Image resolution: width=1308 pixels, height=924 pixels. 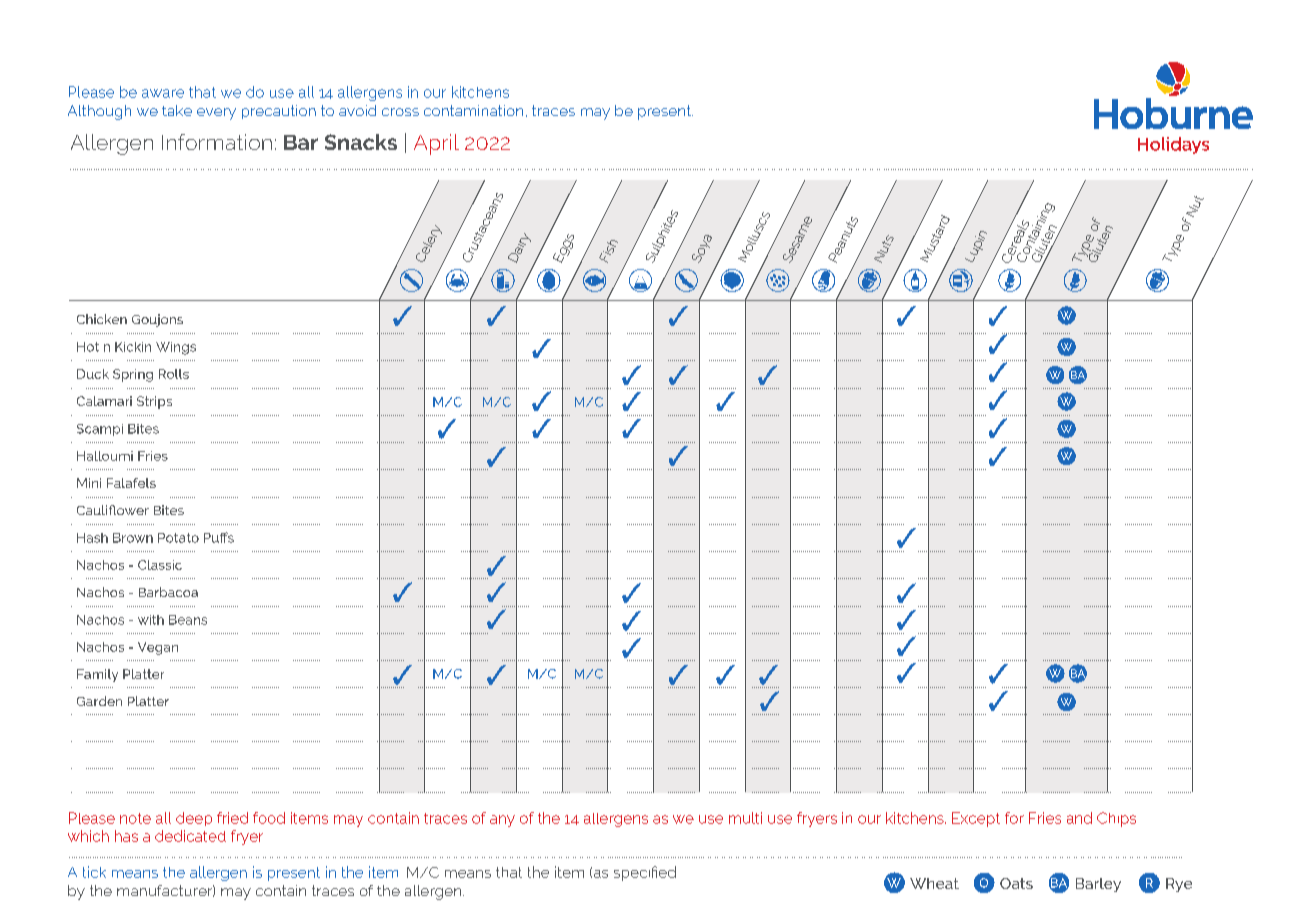 What do you see at coordinates (89, 483) in the screenshot?
I see `Mini` at bounding box center [89, 483].
